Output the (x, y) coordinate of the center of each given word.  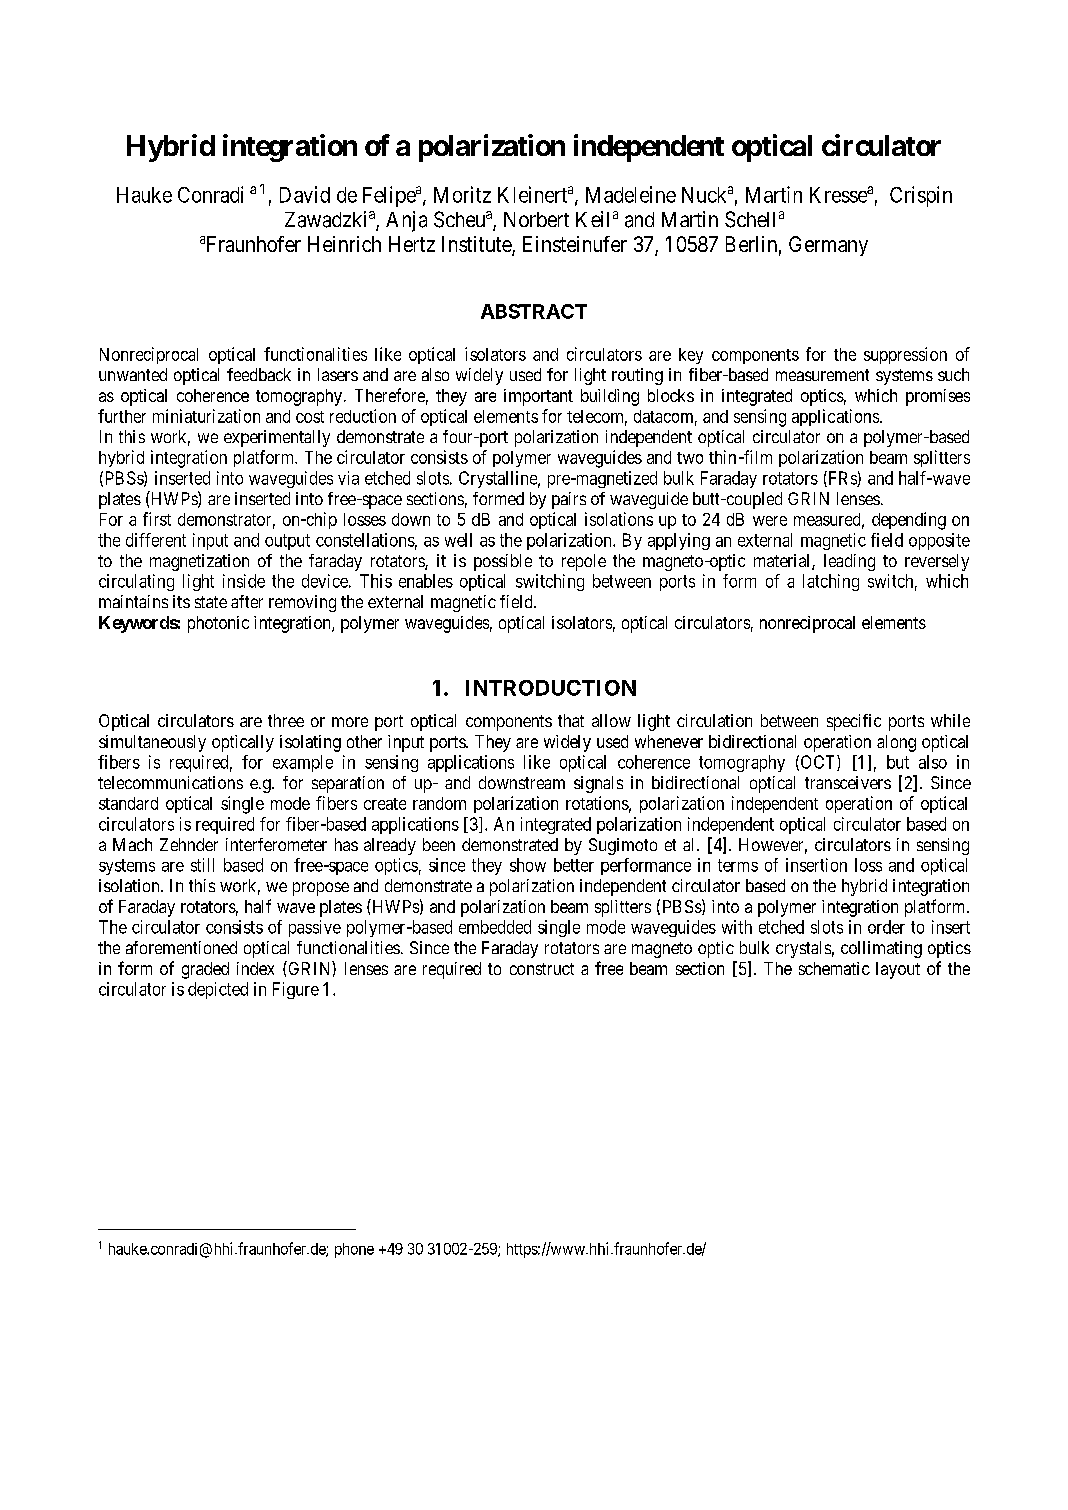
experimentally (277, 438)
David (305, 194)
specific (854, 722)
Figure (296, 990)
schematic (834, 968)
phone (354, 1250)
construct (542, 969)
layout (898, 970)
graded (205, 970)
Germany (828, 246)
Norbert (536, 219)
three (286, 720)
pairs (569, 500)
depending (909, 521)
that (571, 720)
